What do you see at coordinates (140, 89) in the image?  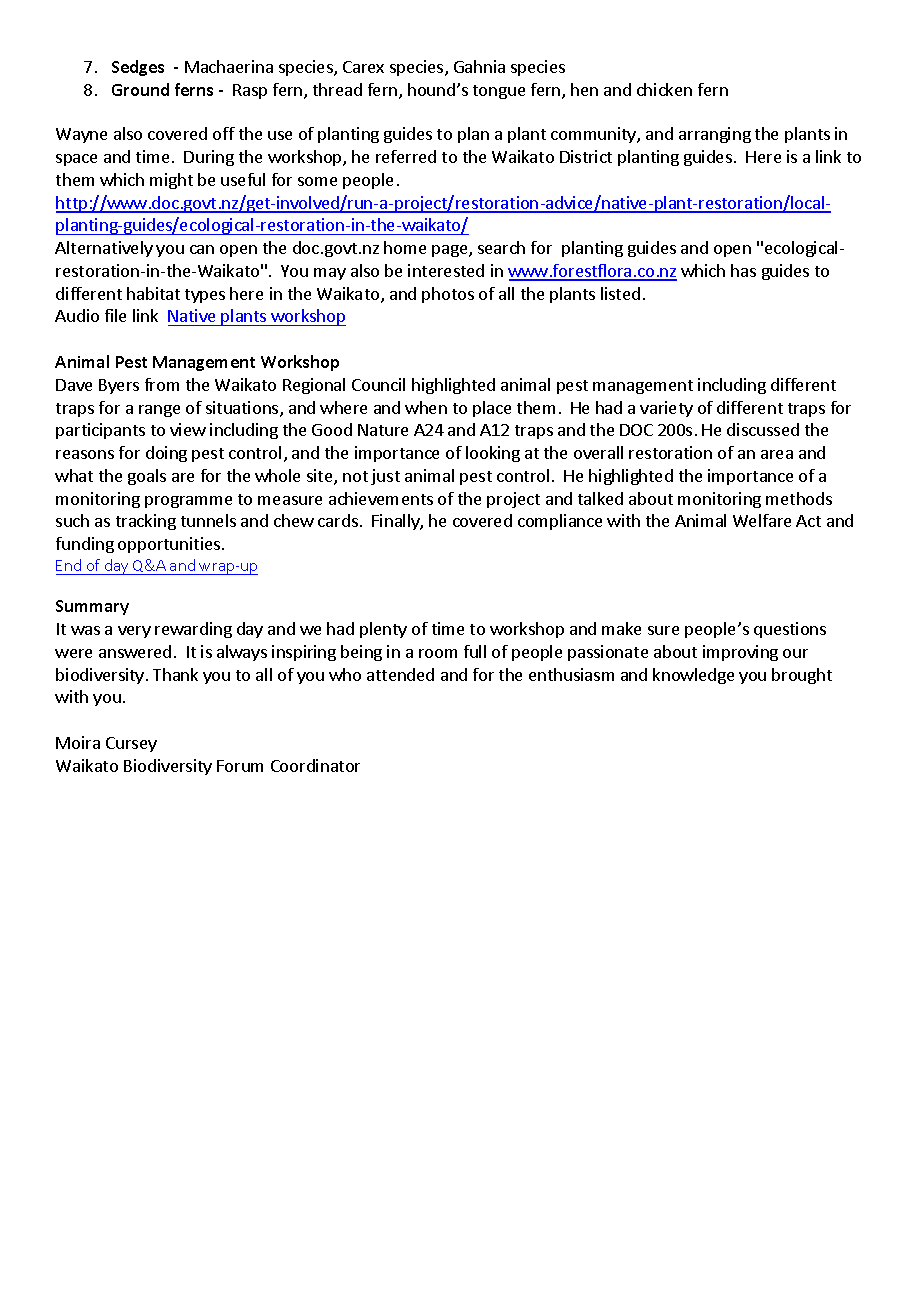 I see `Ground` at bounding box center [140, 89].
